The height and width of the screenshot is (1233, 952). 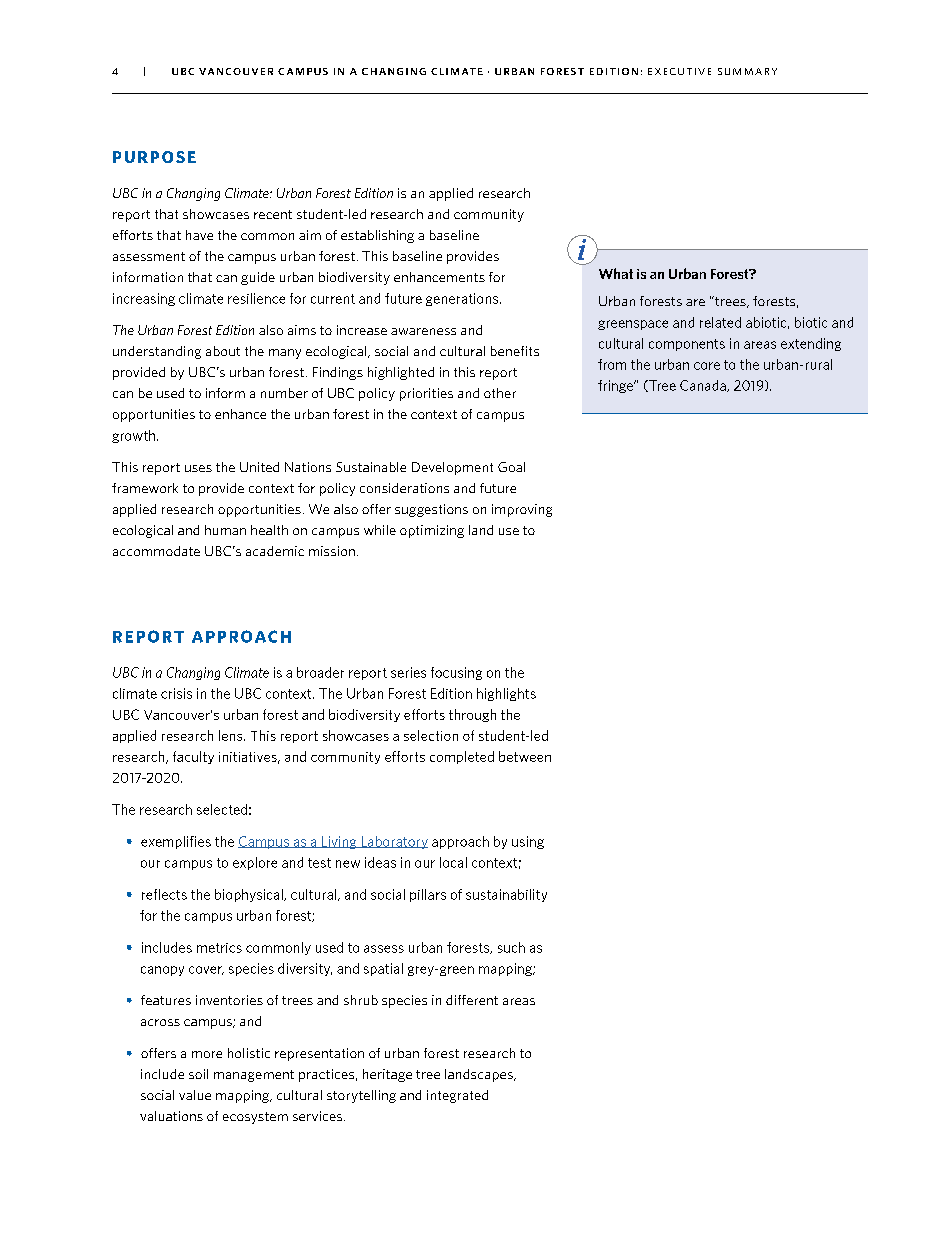 I want to click on generations, so click(x=462, y=299).
